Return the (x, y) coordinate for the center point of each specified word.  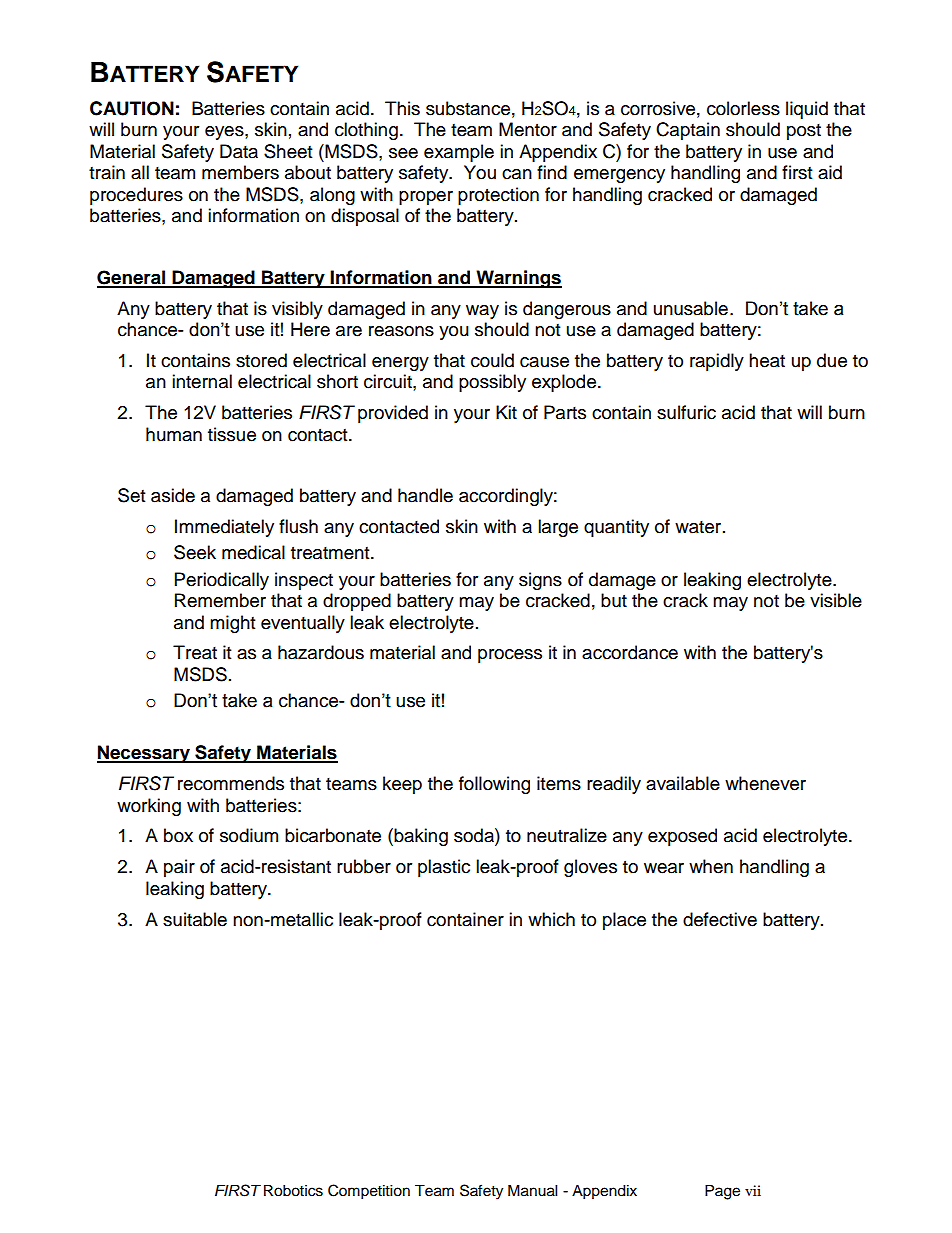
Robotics (293, 1191)
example (459, 153)
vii (753, 1190)
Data (239, 151)
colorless (743, 108)
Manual (532, 1191)
